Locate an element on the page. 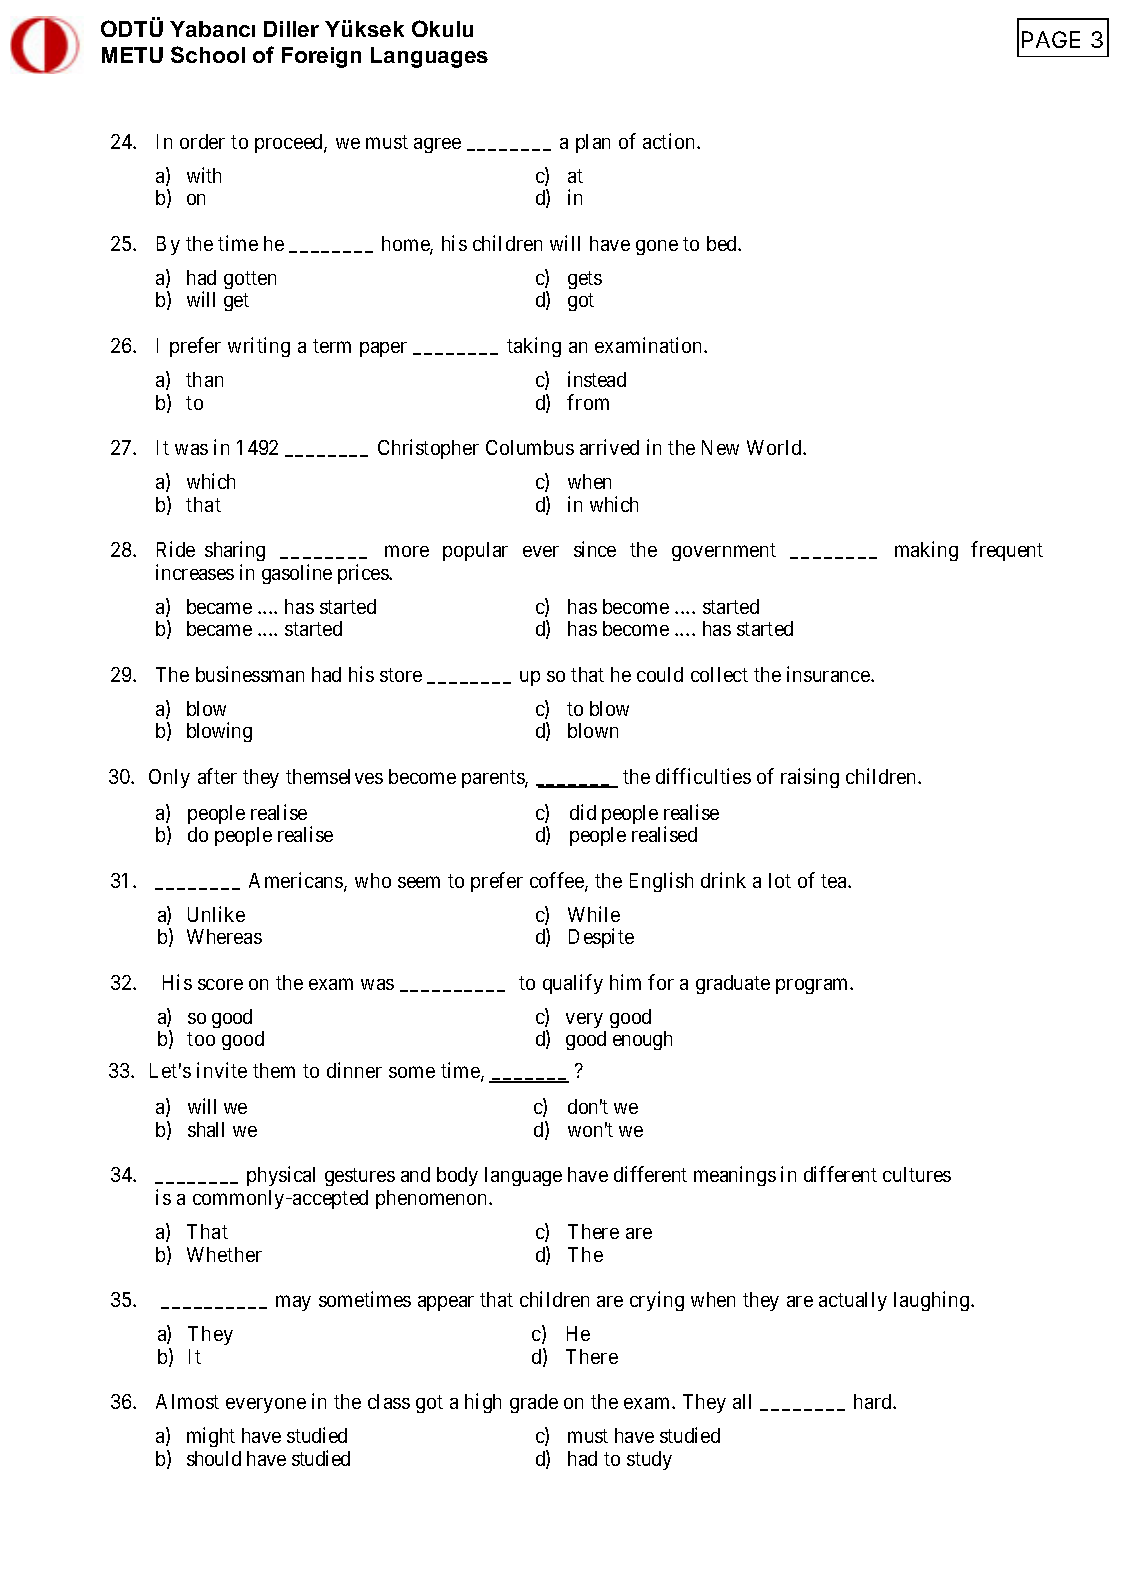 The image size is (1124, 1591). arrived is located at coordinates (609, 447).
